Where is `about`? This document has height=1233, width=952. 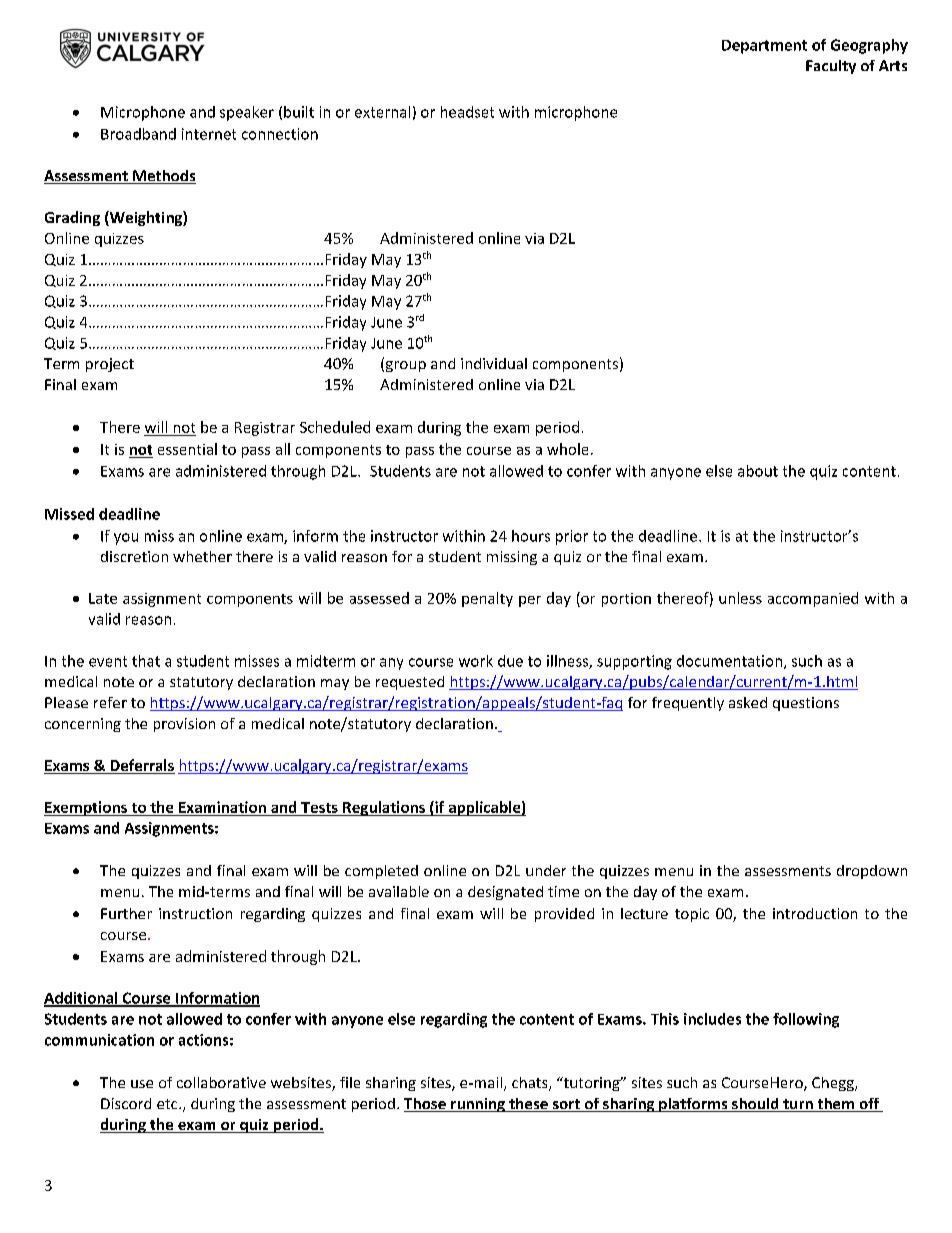
about is located at coordinates (758, 471).
